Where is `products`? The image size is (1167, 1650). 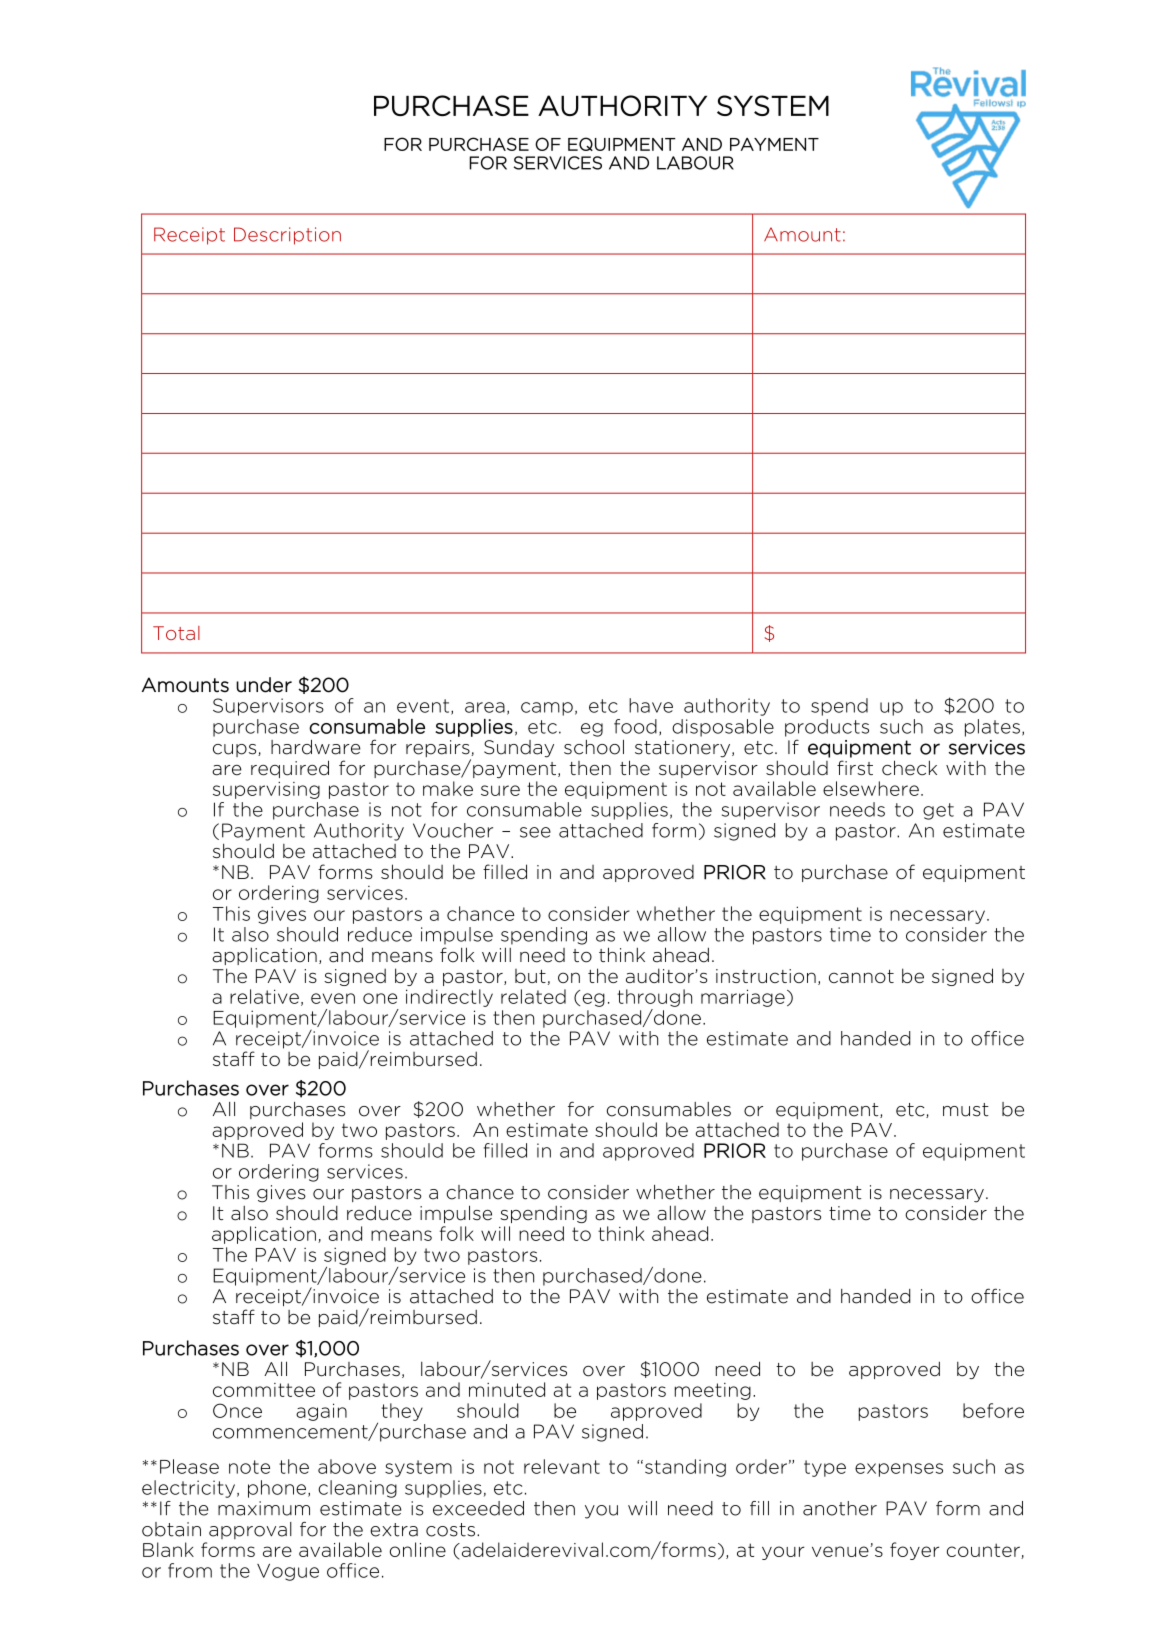
products is located at coordinates (827, 728).
